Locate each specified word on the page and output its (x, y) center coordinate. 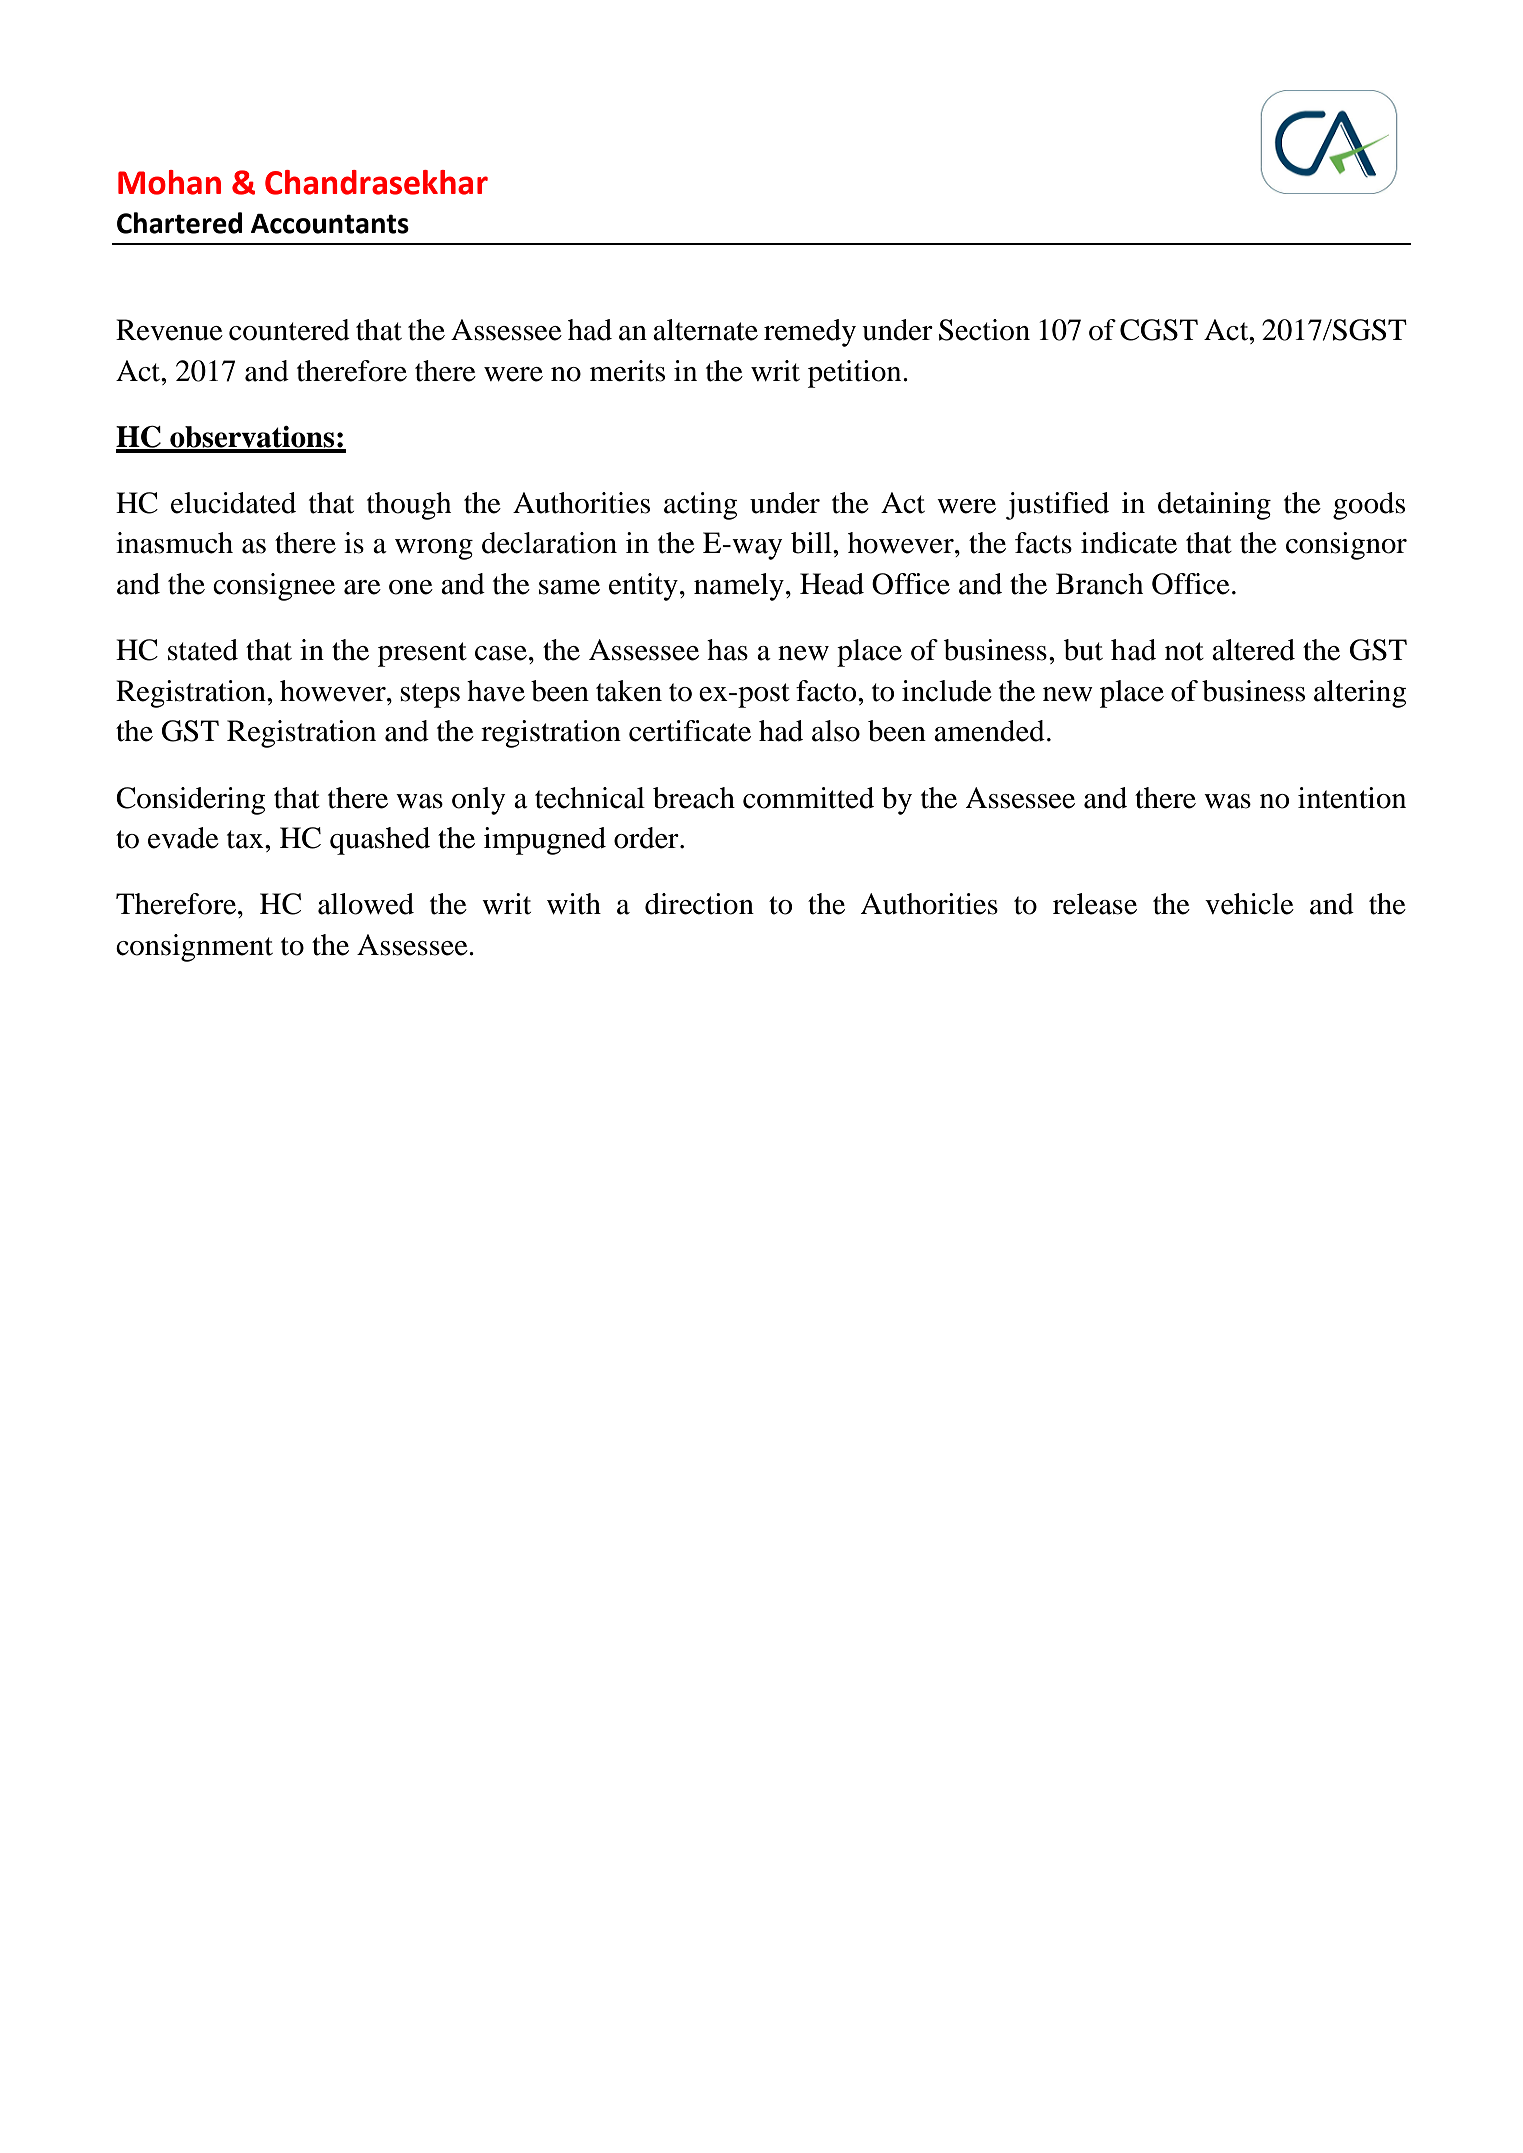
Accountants (330, 224)
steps (430, 695)
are (362, 587)
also (836, 731)
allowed (366, 904)
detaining (1214, 506)
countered (289, 330)
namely (739, 587)
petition (856, 374)
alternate (705, 330)
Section (984, 330)
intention (1352, 798)
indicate (1129, 543)
